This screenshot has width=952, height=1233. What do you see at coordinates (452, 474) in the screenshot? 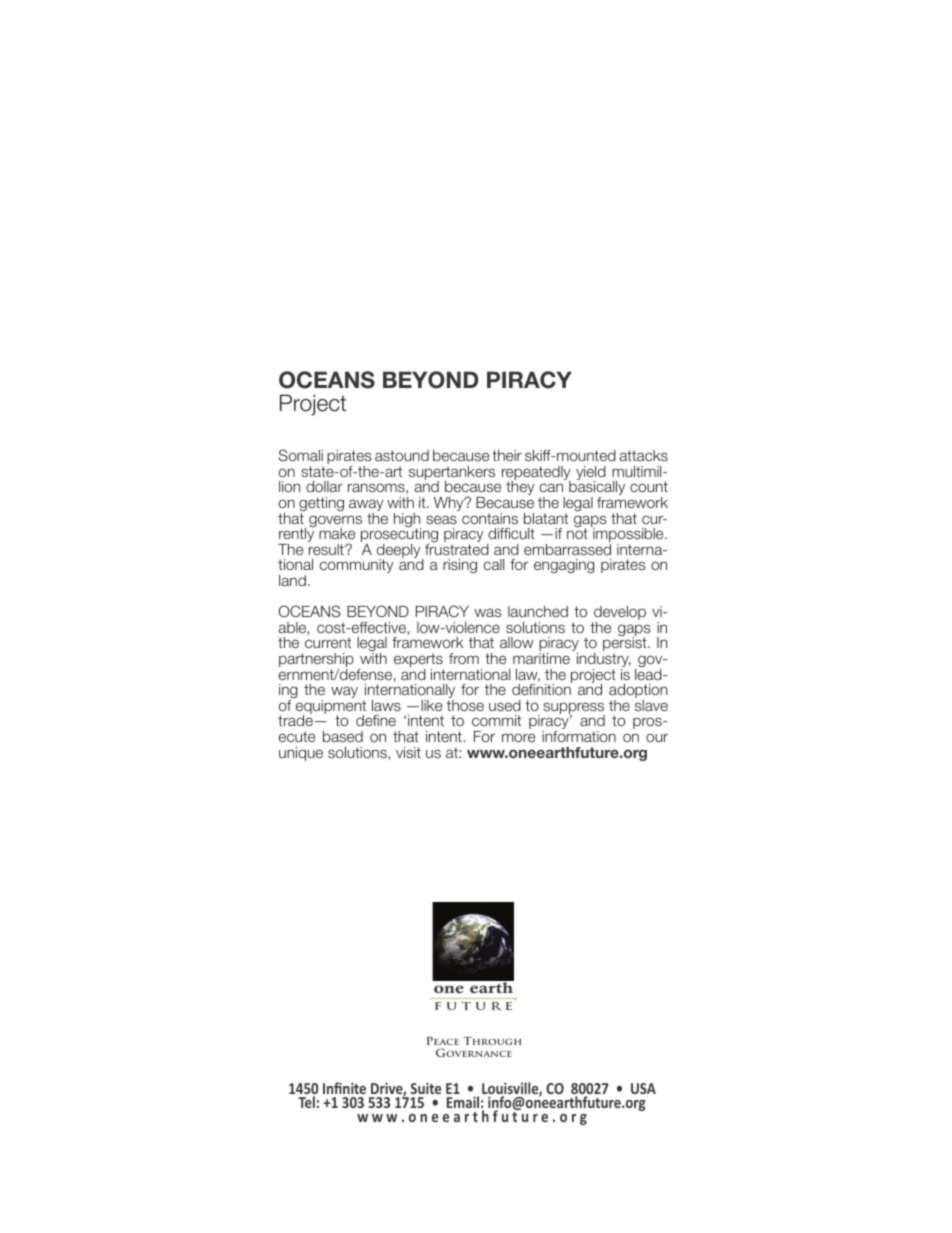
I see `supertankers` at bounding box center [452, 474].
